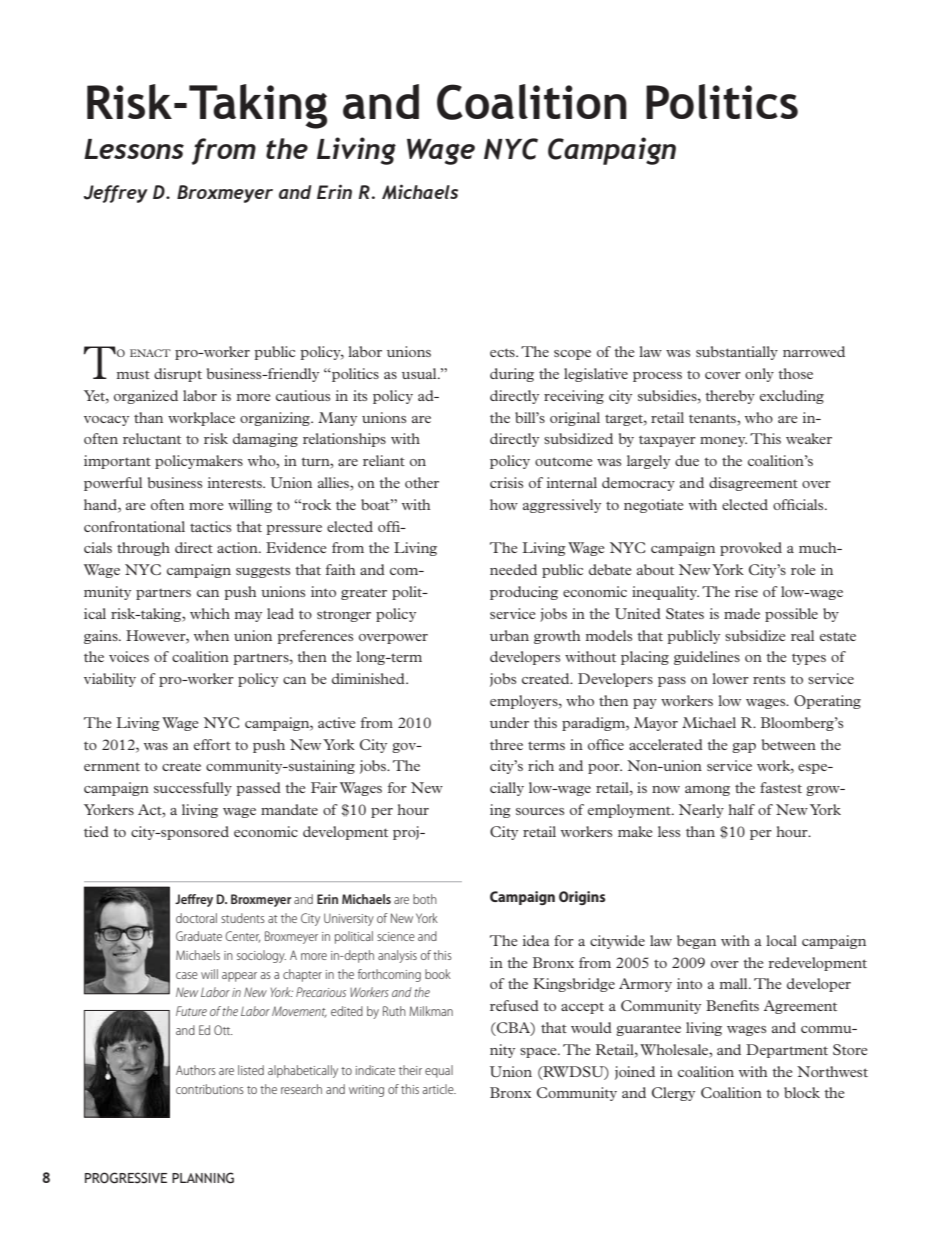 The width and height of the page is (952, 1233). Describe the element at coordinates (751, 549) in the page. I see `provoked` at that location.
